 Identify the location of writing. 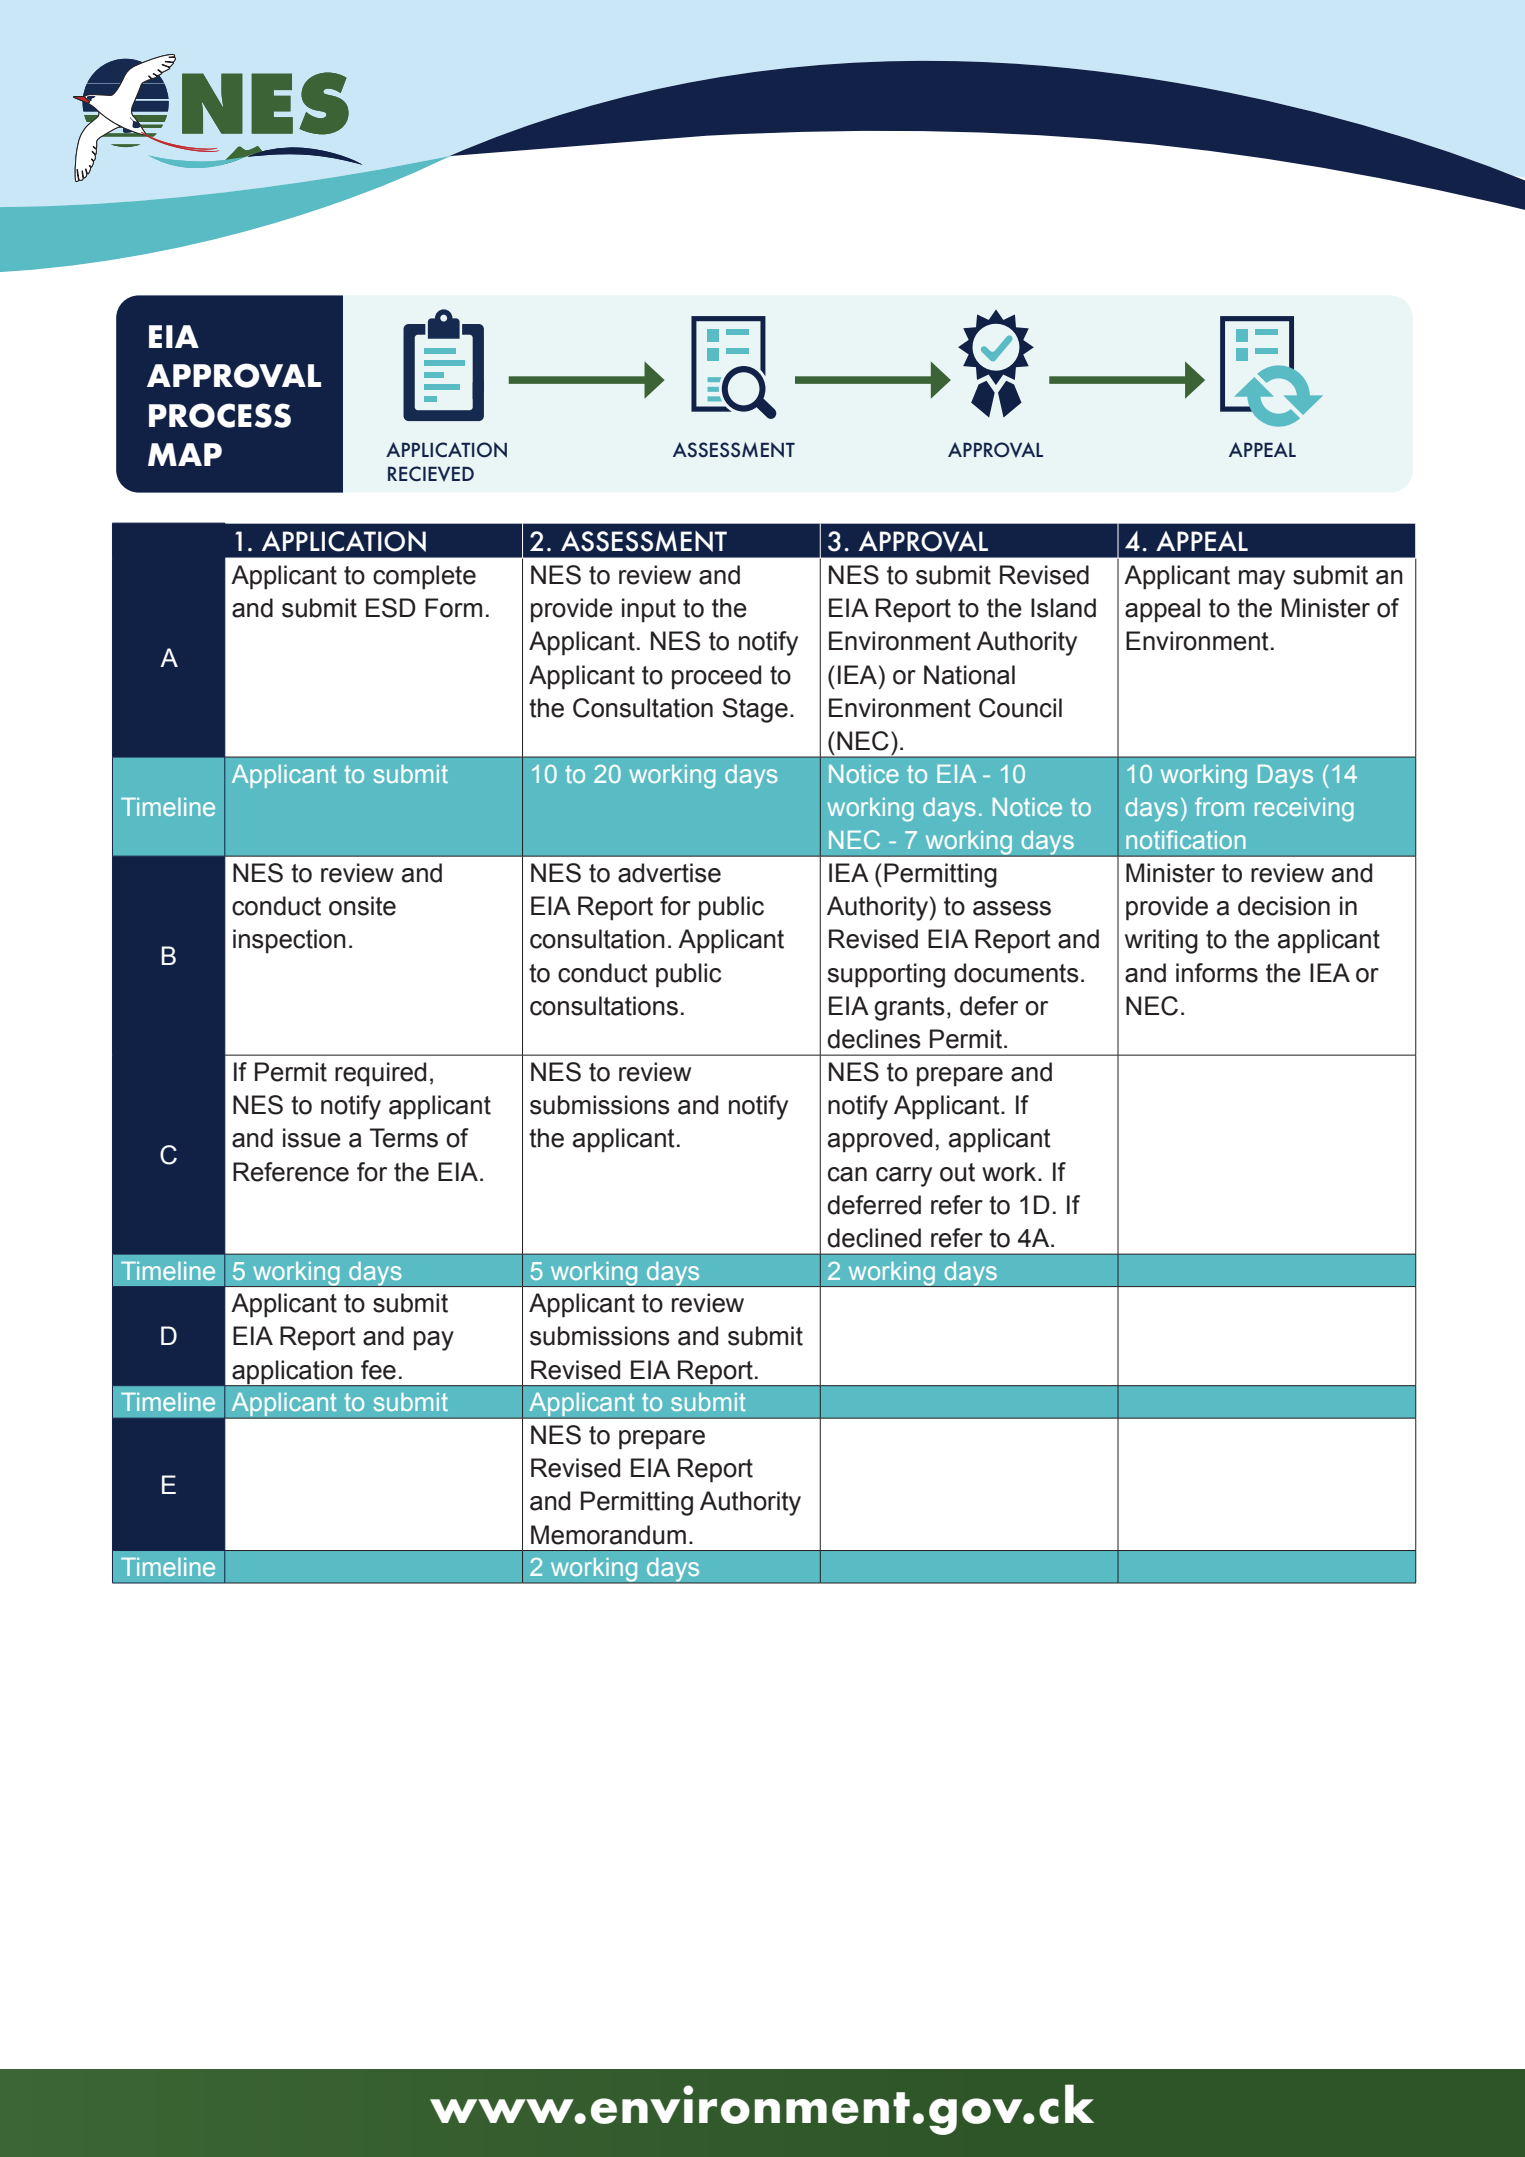
(1161, 941).
